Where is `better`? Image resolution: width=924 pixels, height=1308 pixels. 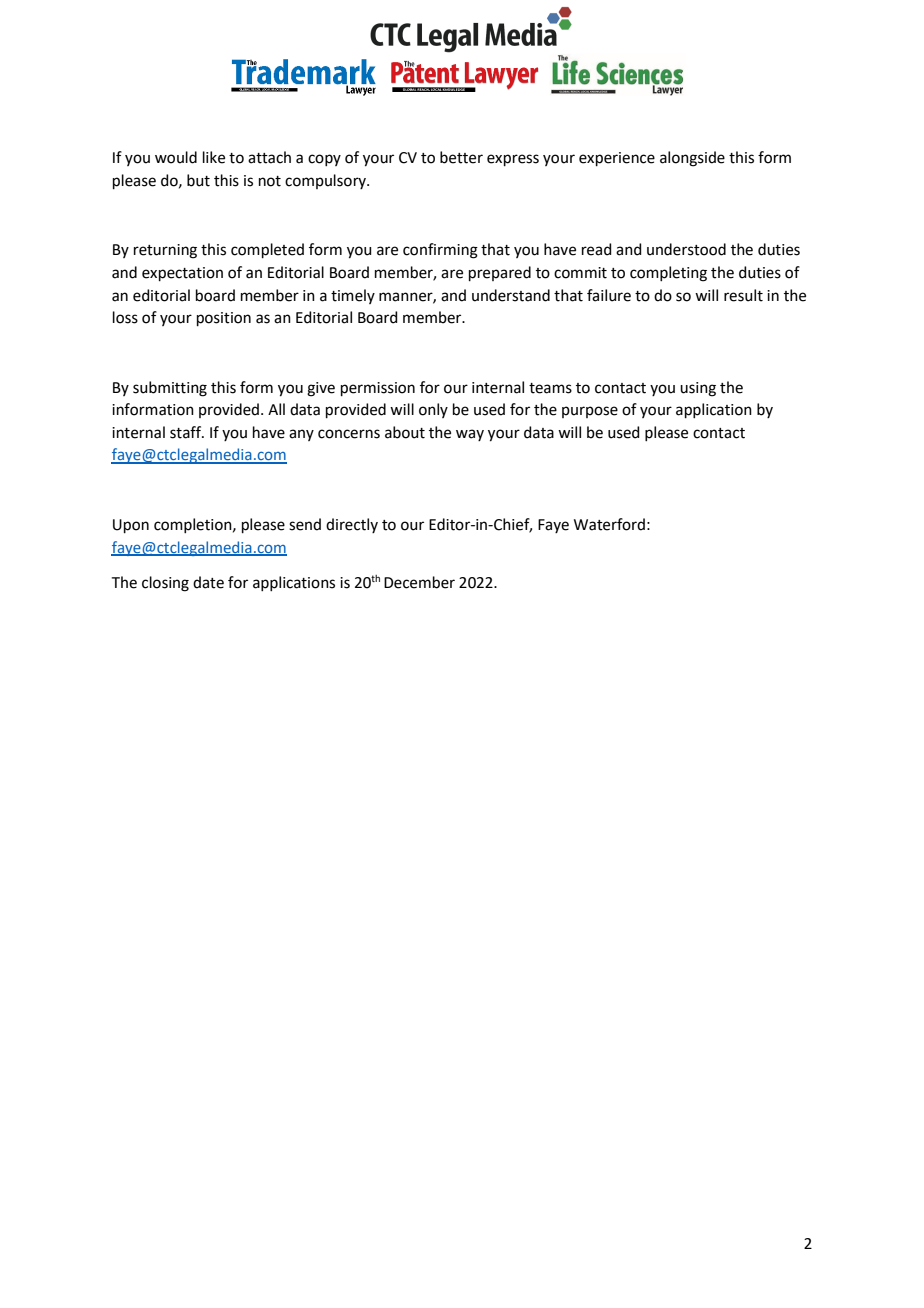
better is located at coordinates (461, 157).
